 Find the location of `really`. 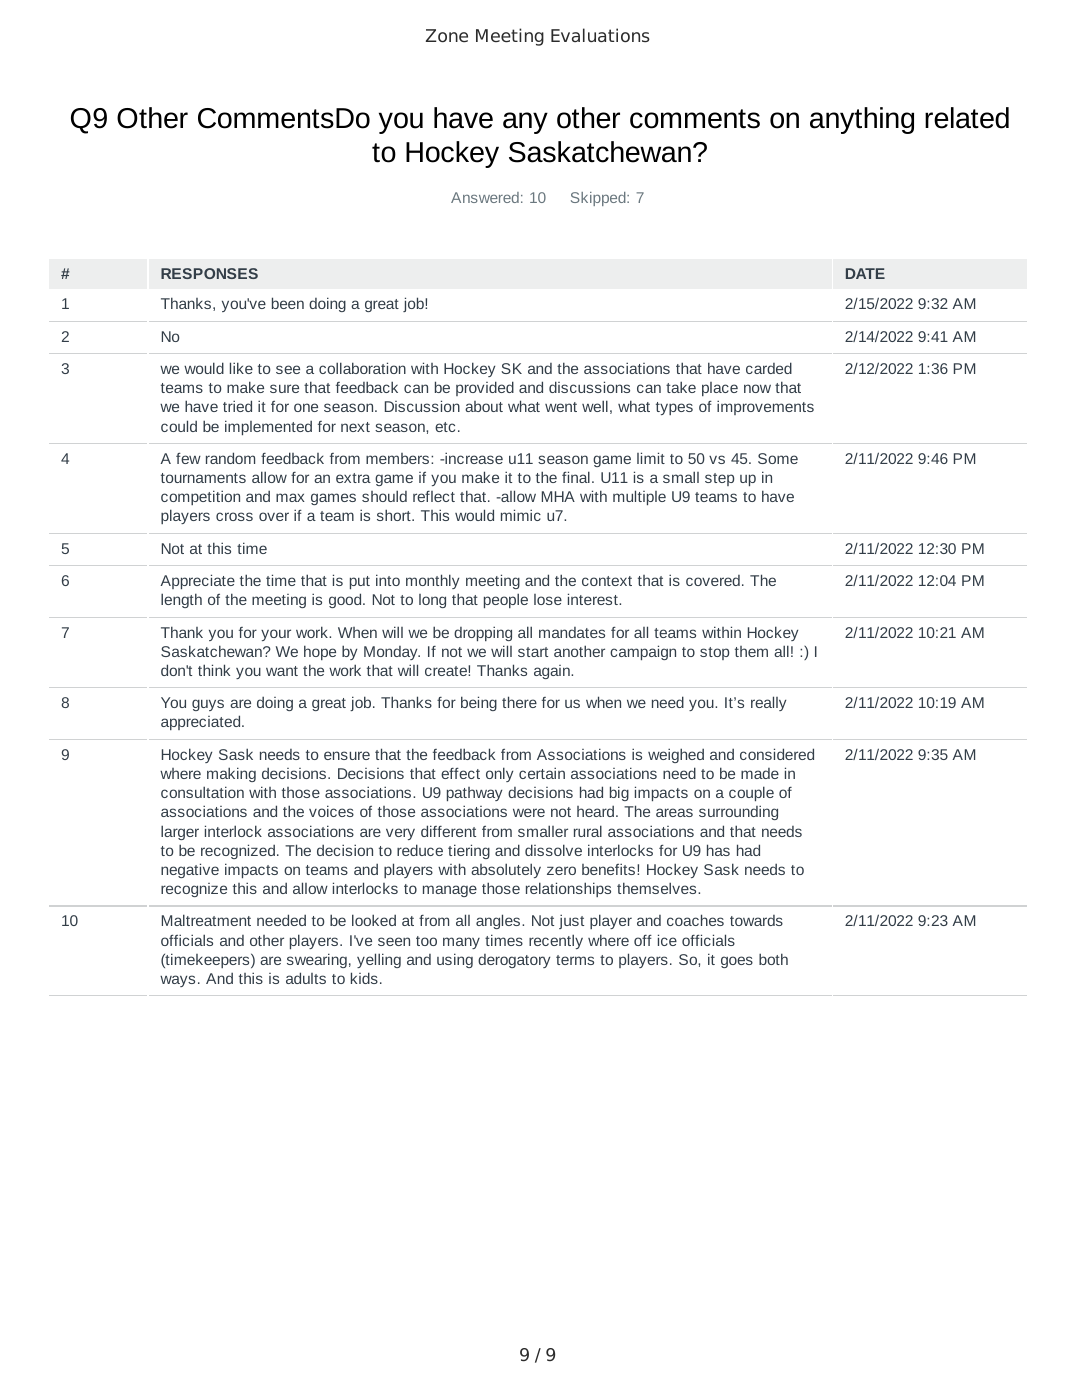

really is located at coordinates (768, 703).
